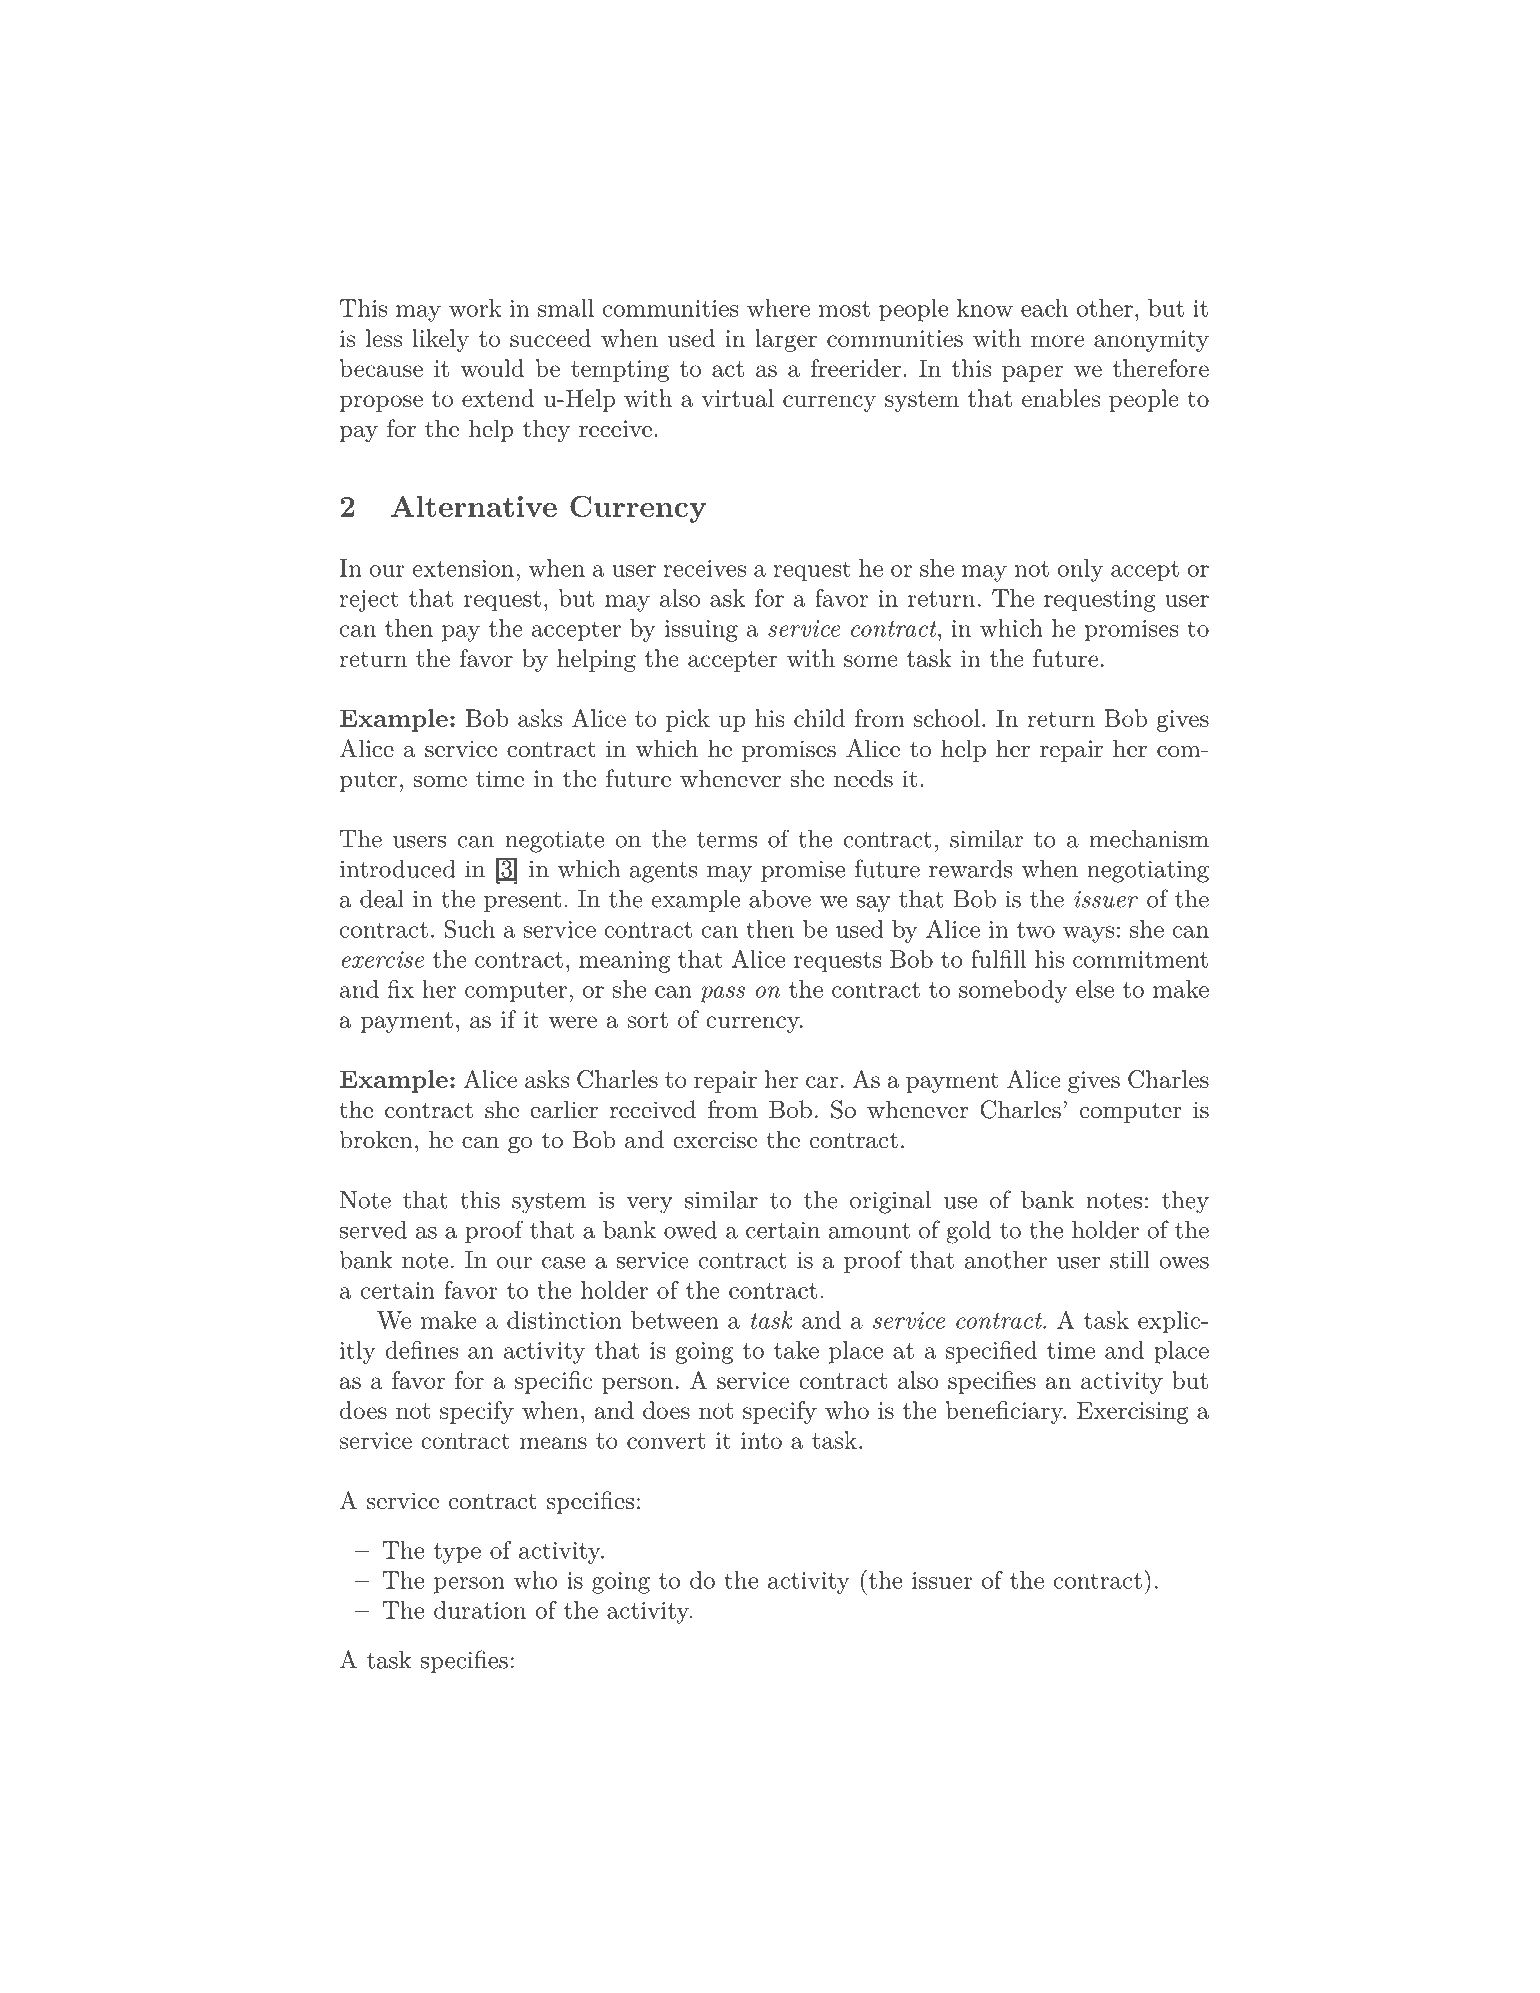 The height and width of the document is (1993, 1540). I want to click on likely, so click(440, 340).
